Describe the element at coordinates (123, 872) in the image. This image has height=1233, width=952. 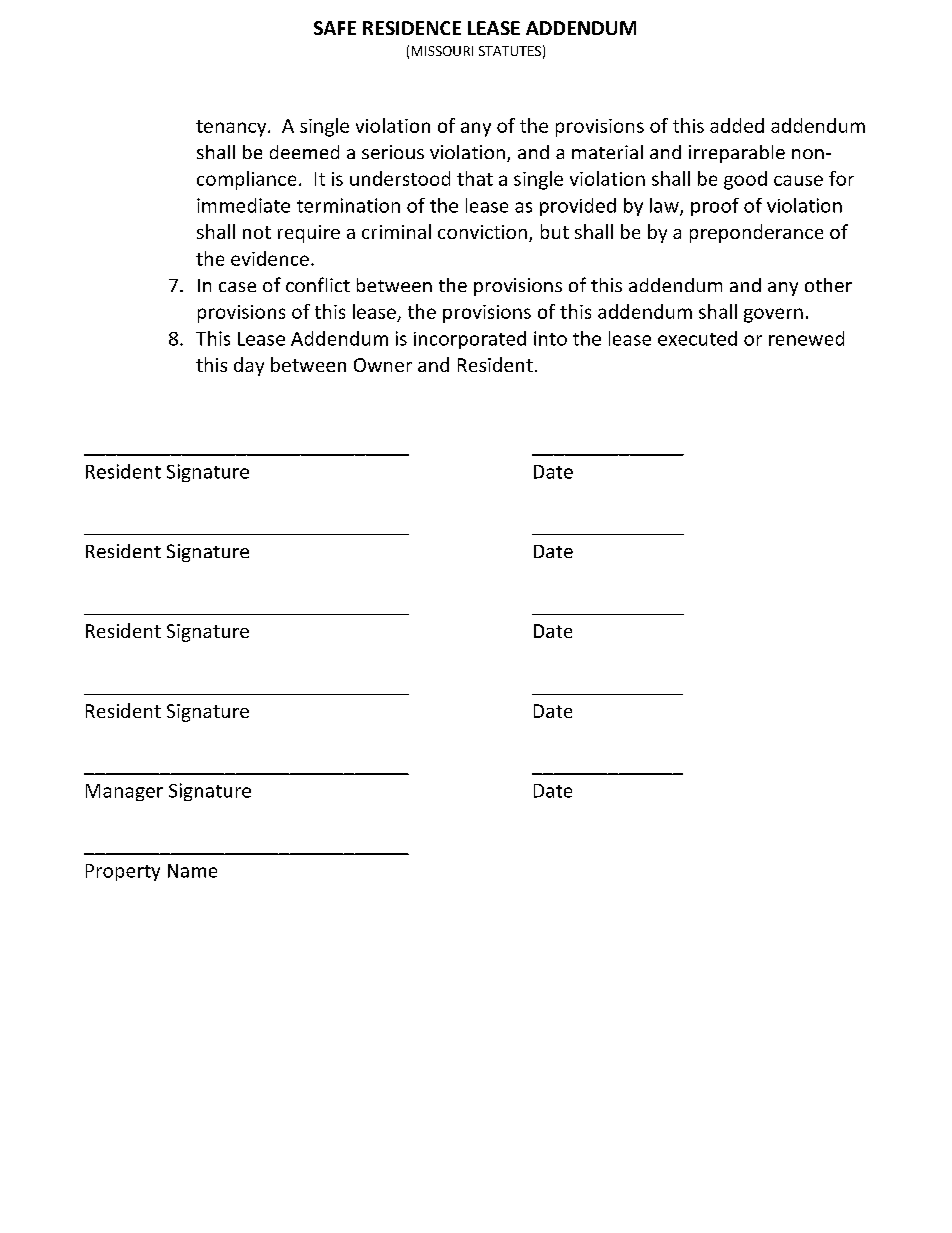
I see `Property` at that location.
